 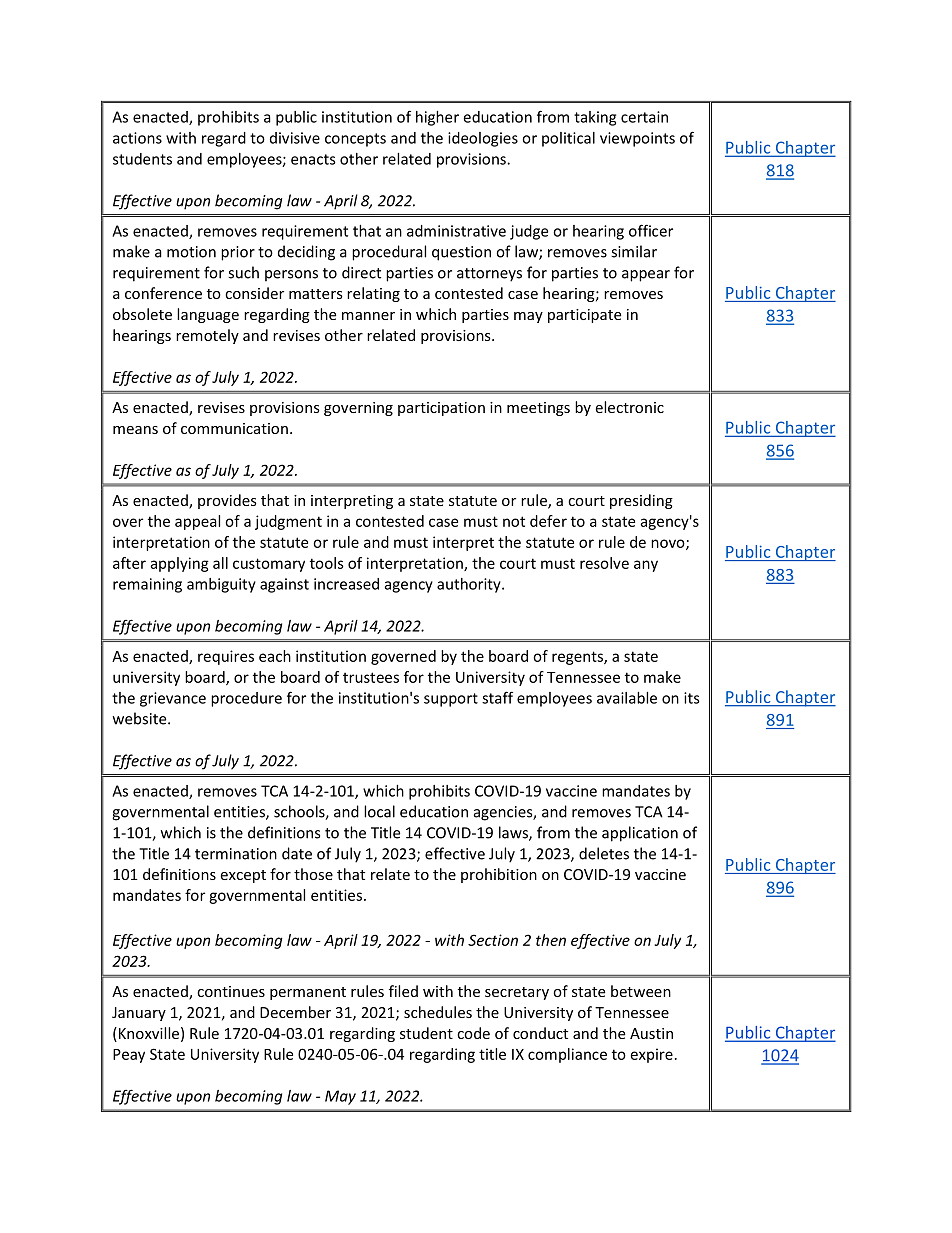 What do you see at coordinates (207, 336) in the page?
I see `remotely` at bounding box center [207, 336].
